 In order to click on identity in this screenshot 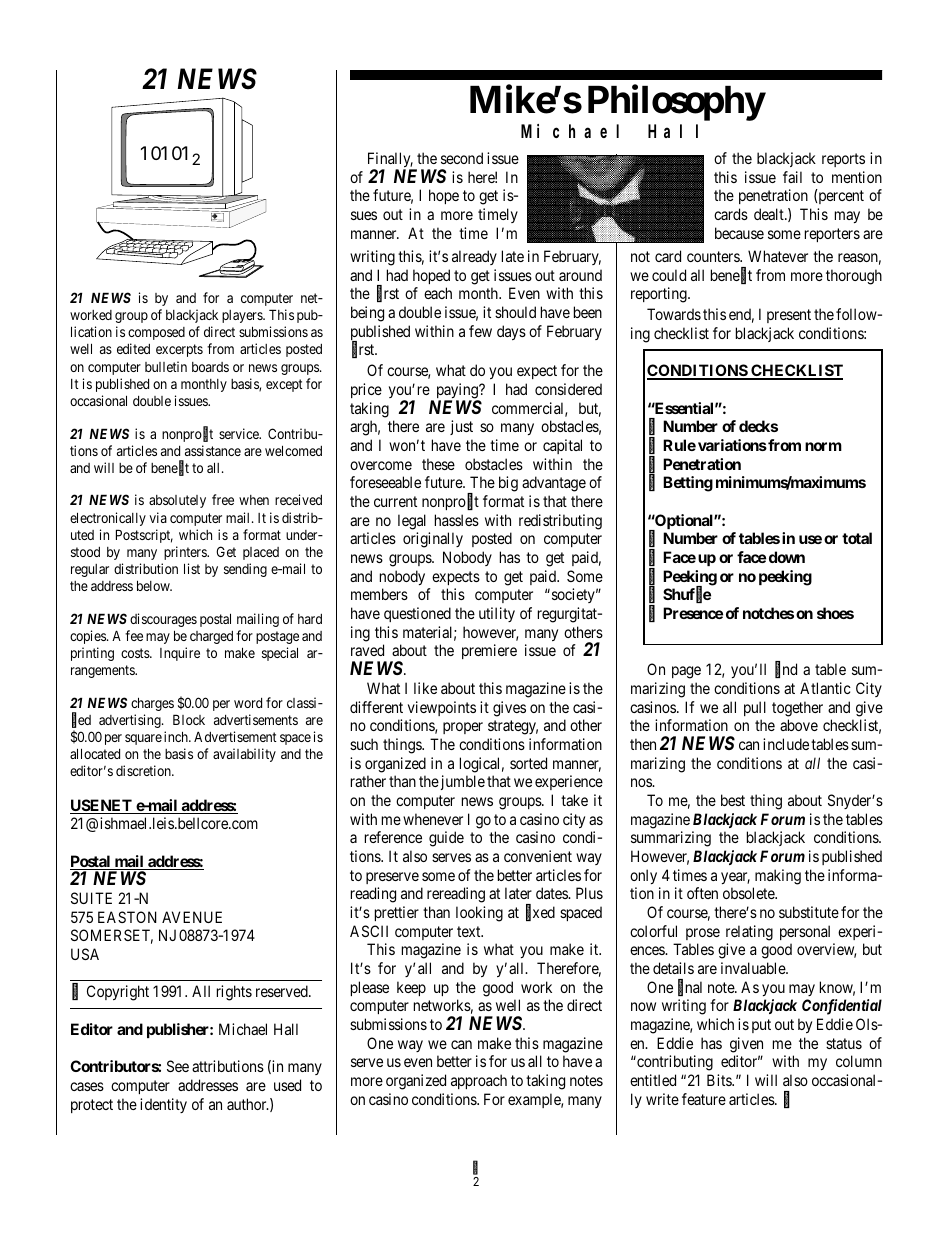, I will do `click(163, 1105)`.
